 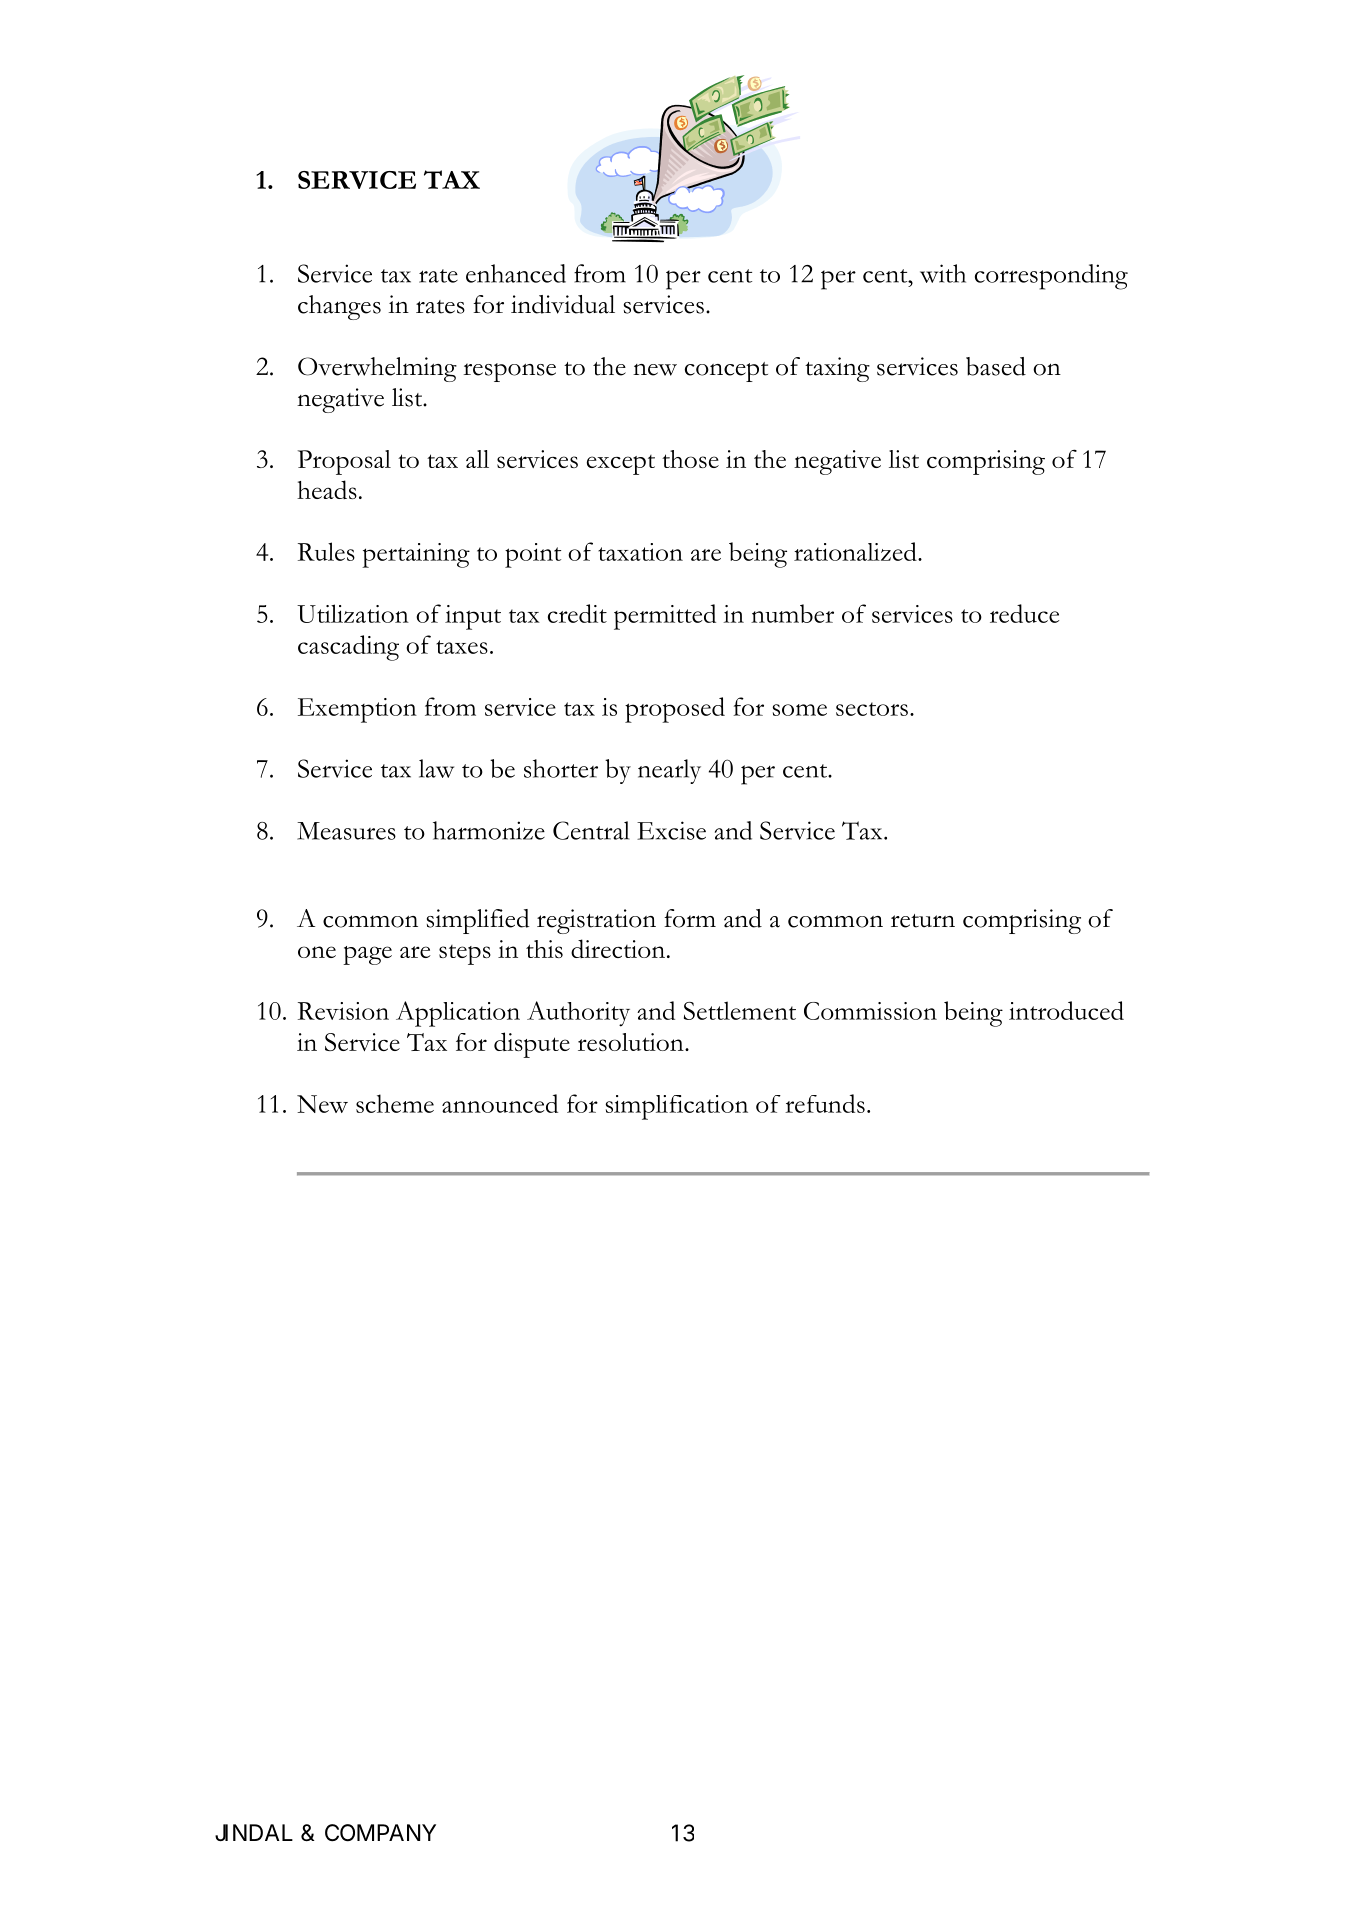 What do you see at coordinates (1025, 613) in the document?
I see `reduce` at bounding box center [1025, 613].
